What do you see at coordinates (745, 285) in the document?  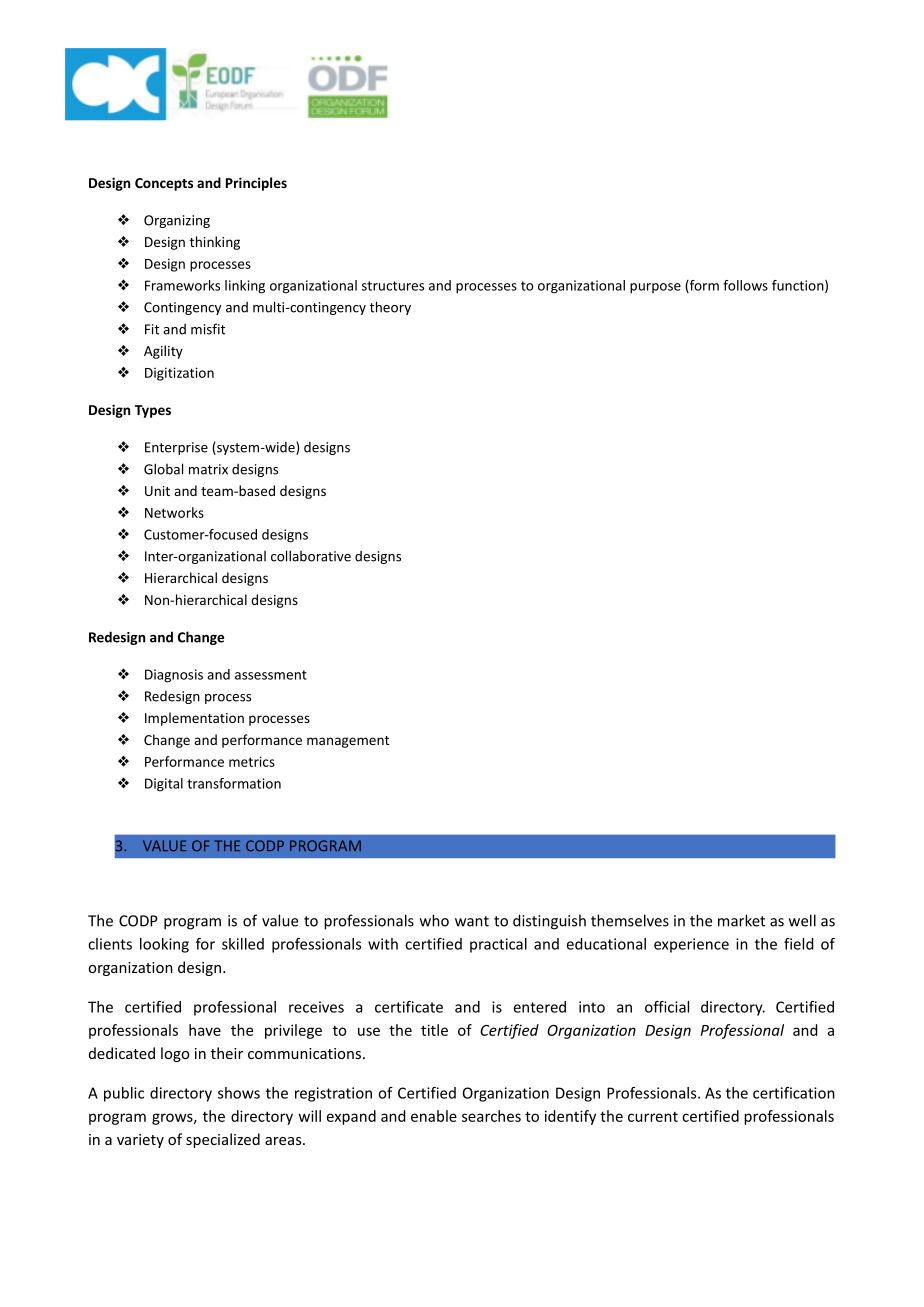 I see `follows` at bounding box center [745, 285].
